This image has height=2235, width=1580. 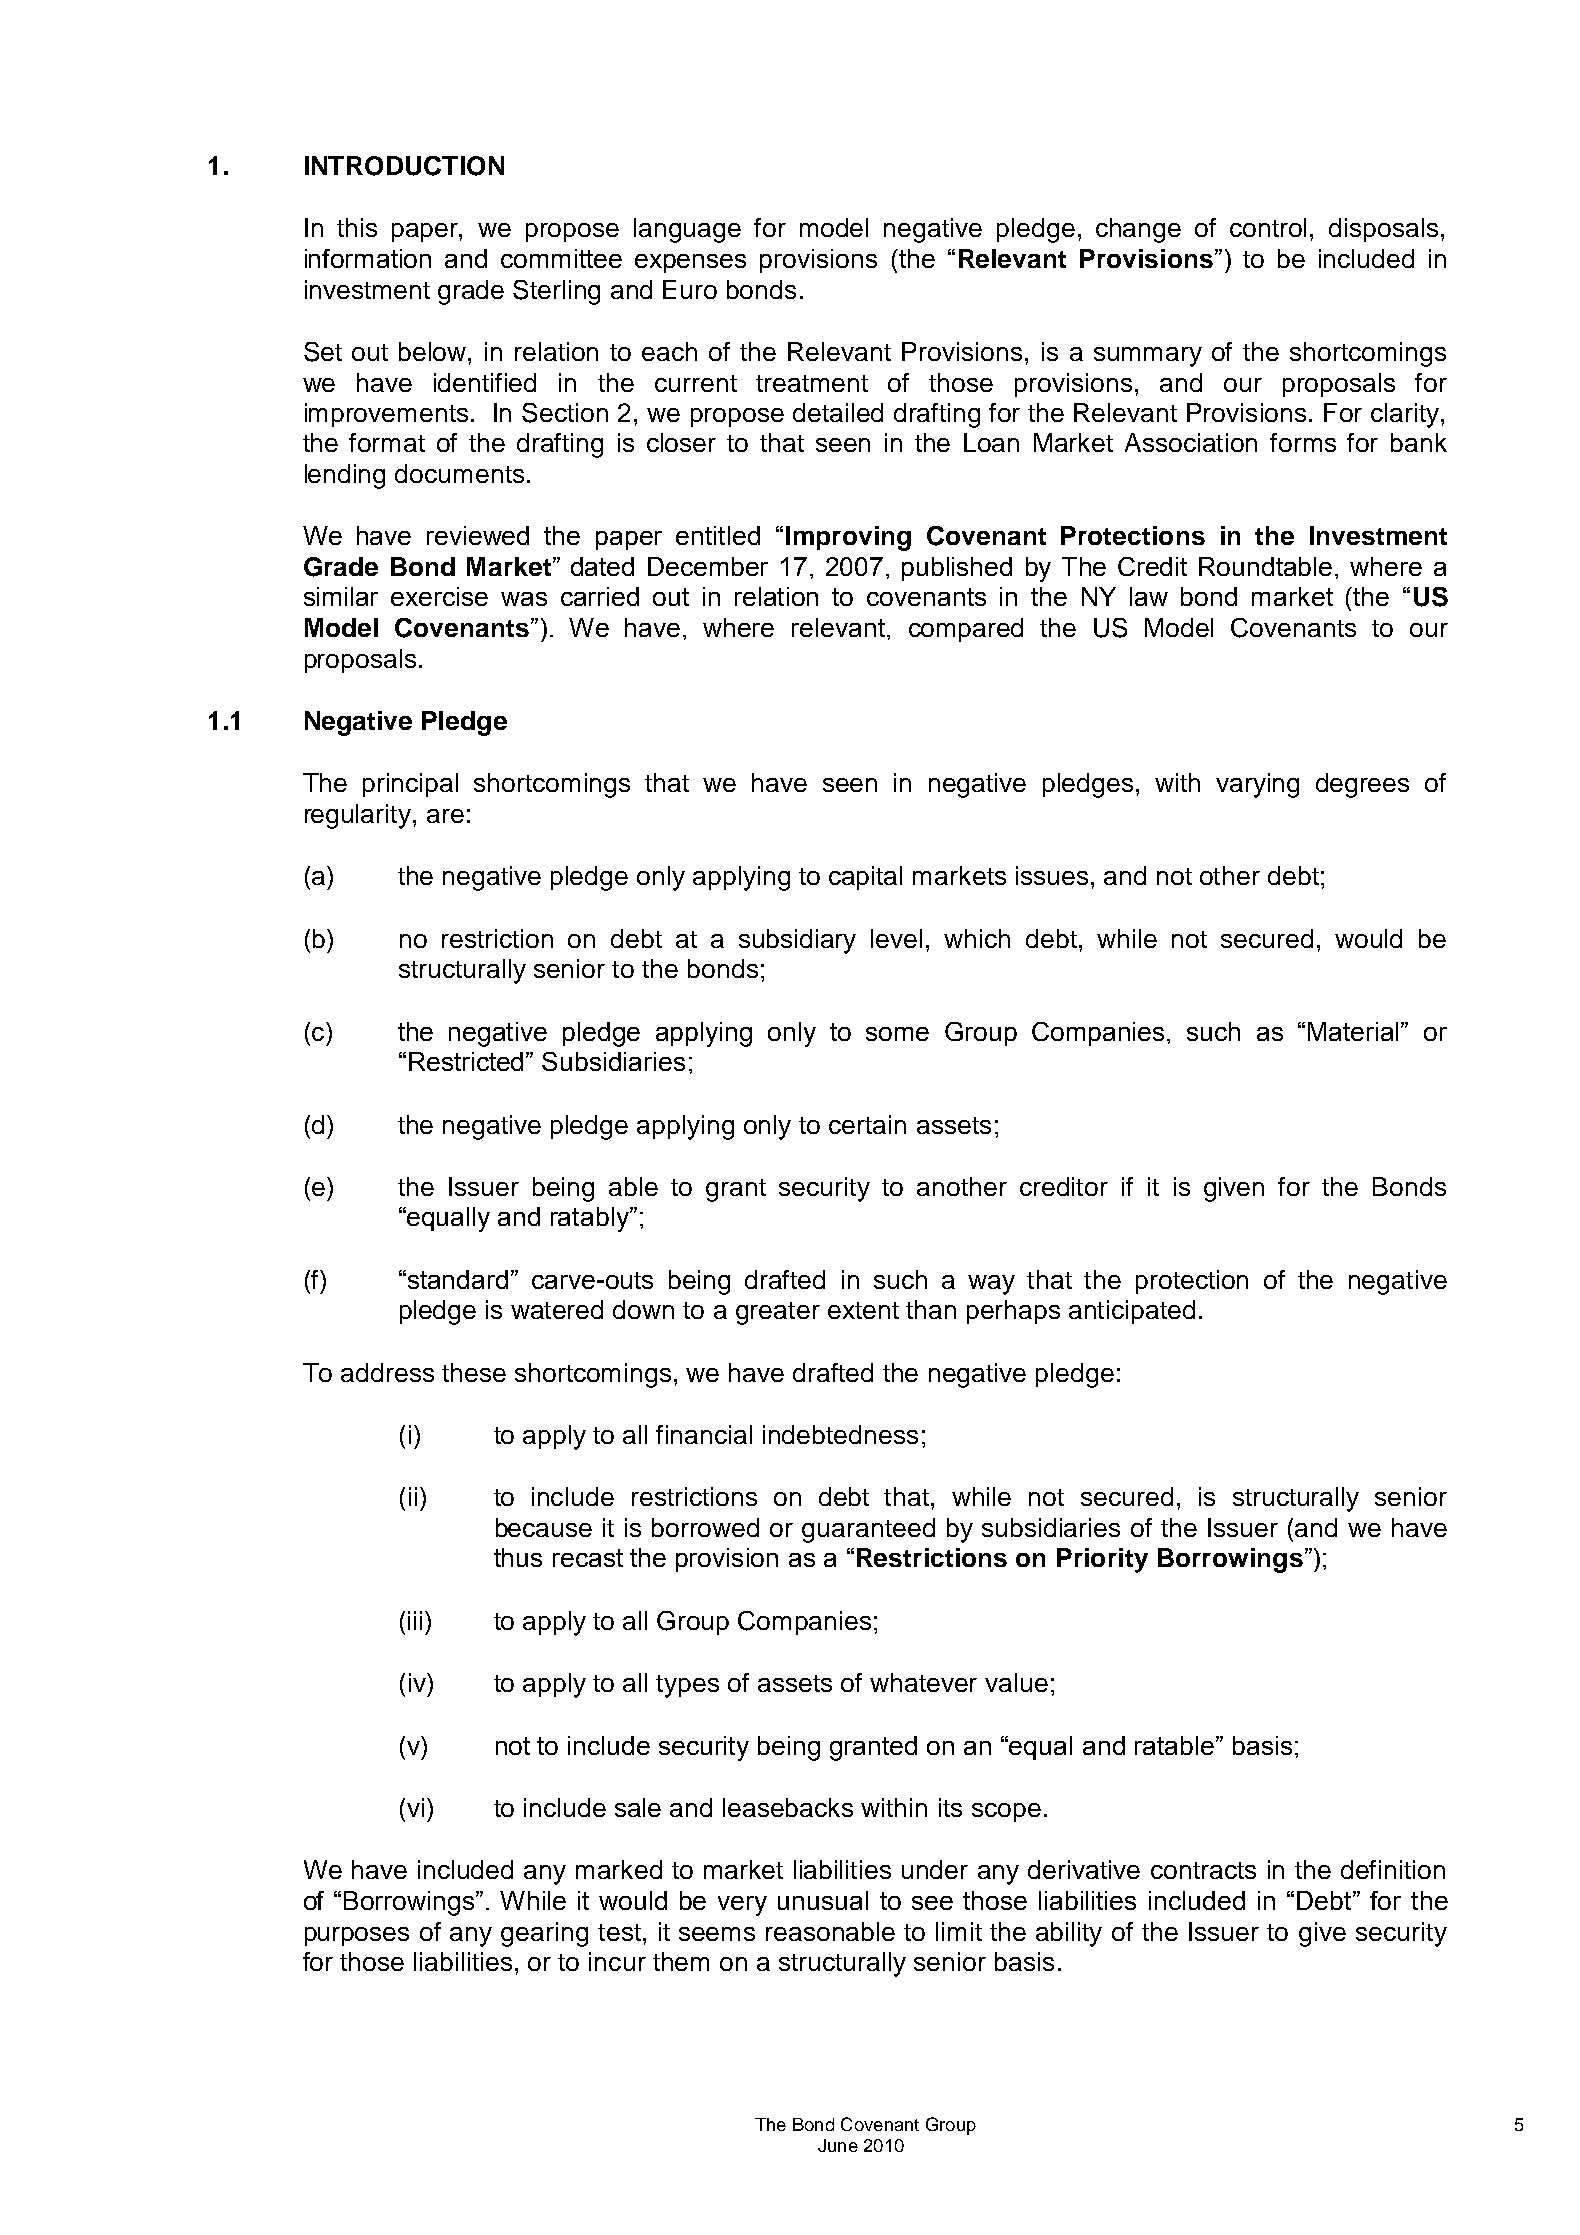 I want to click on gearing, so click(x=544, y=1934).
